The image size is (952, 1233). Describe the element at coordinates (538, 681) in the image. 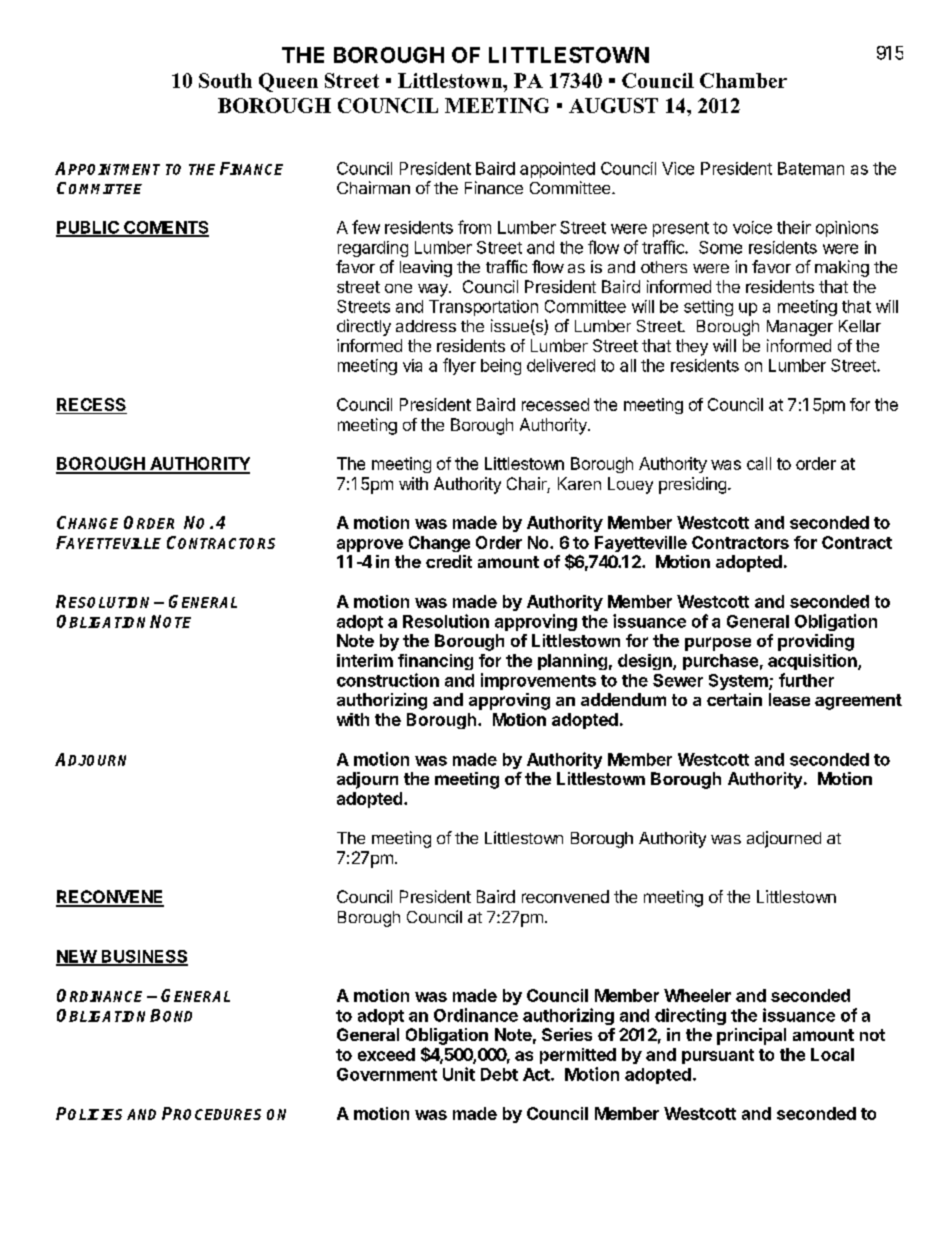

I see `improvements` at that location.
